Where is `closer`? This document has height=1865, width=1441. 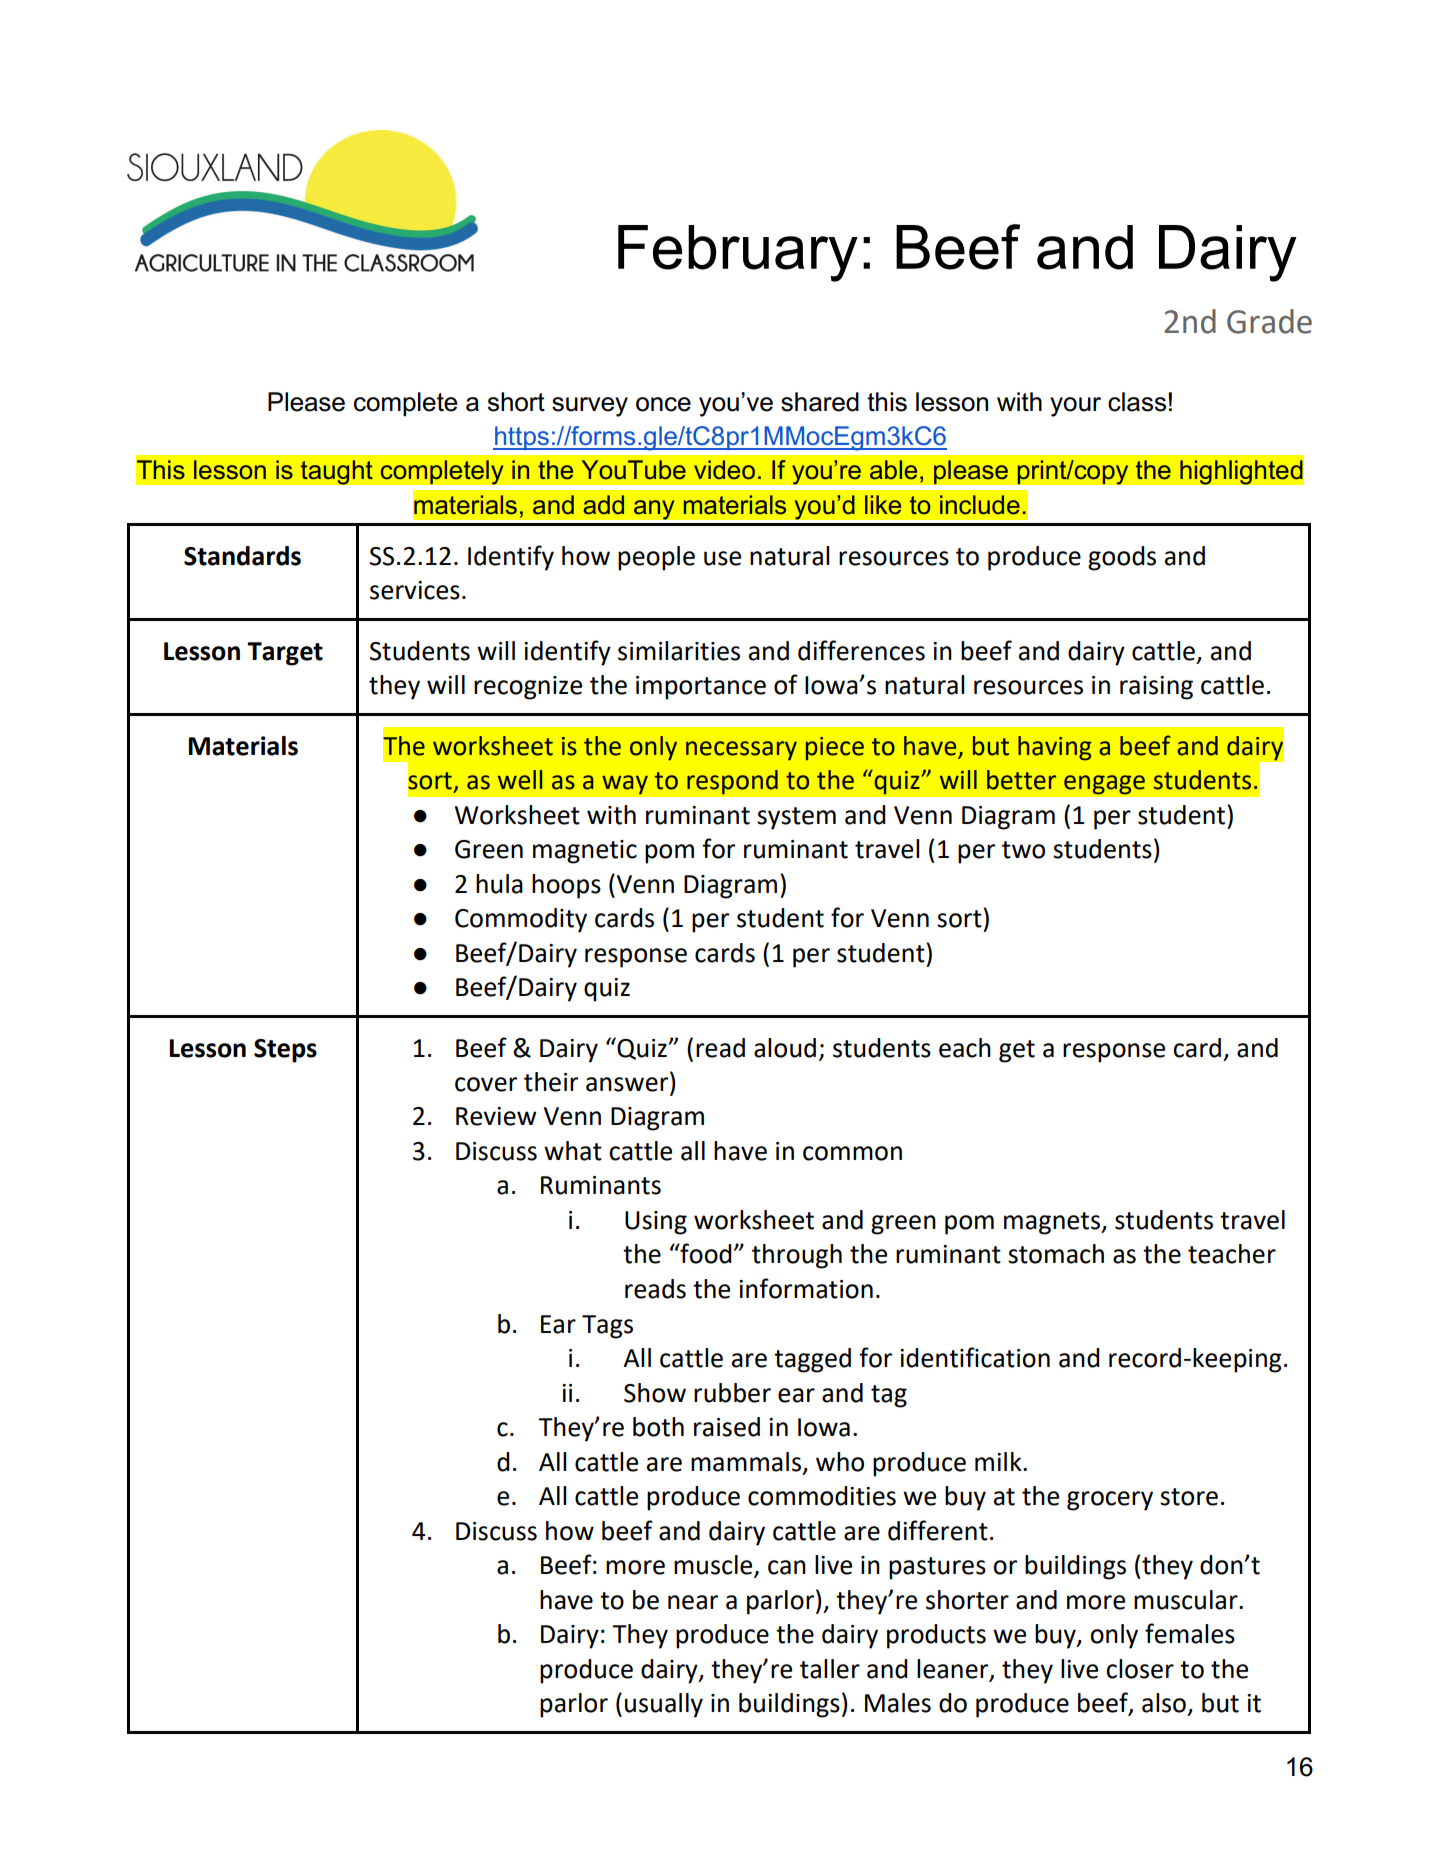
closer is located at coordinates (1140, 1669).
